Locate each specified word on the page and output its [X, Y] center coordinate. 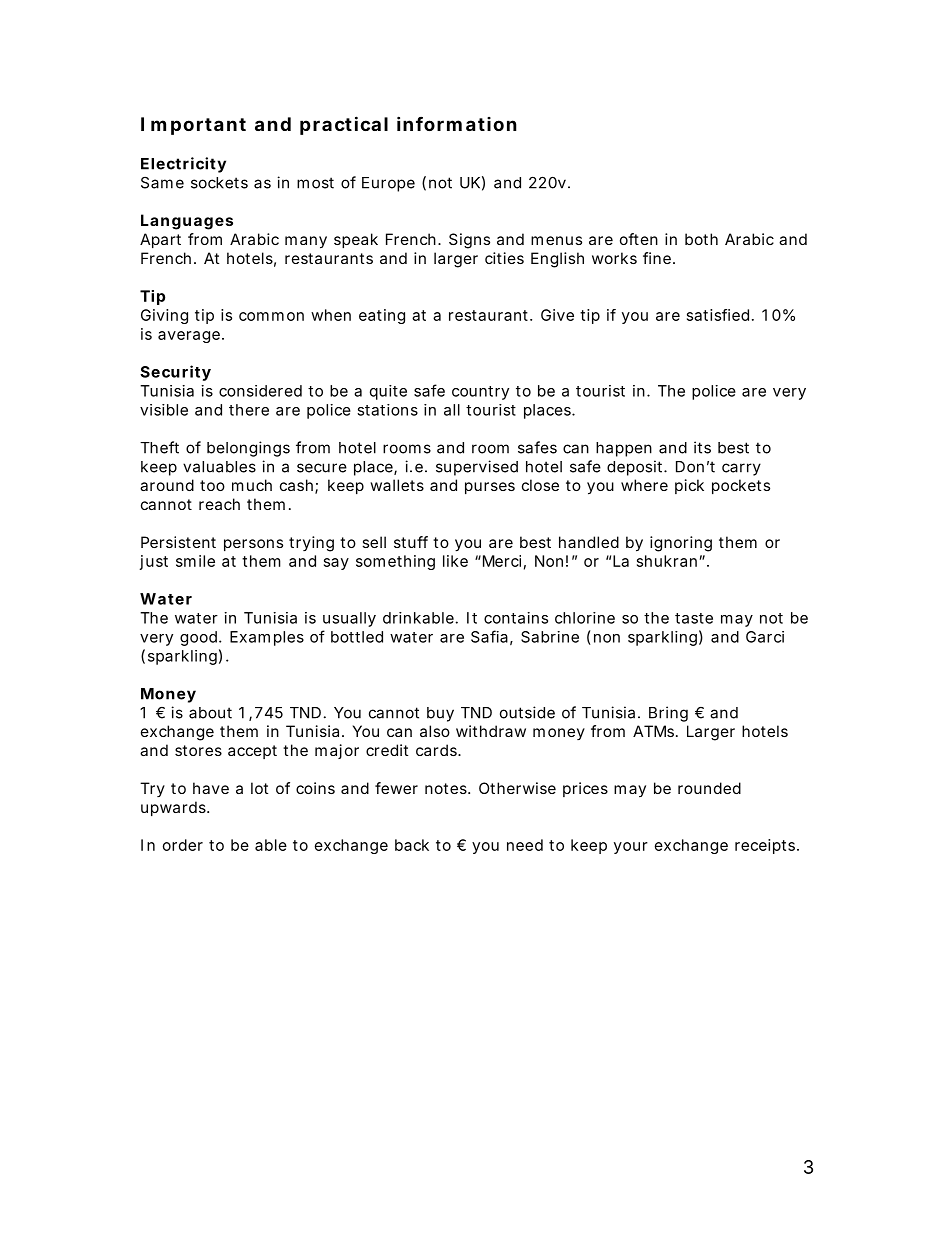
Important [193, 126]
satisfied [718, 315]
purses [490, 488]
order [183, 845]
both [701, 239]
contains [516, 618]
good [200, 638]
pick [689, 486]
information [457, 123]
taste [694, 618]
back [412, 845]
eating [382, 316]
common [271, 316]
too [212, 485]
